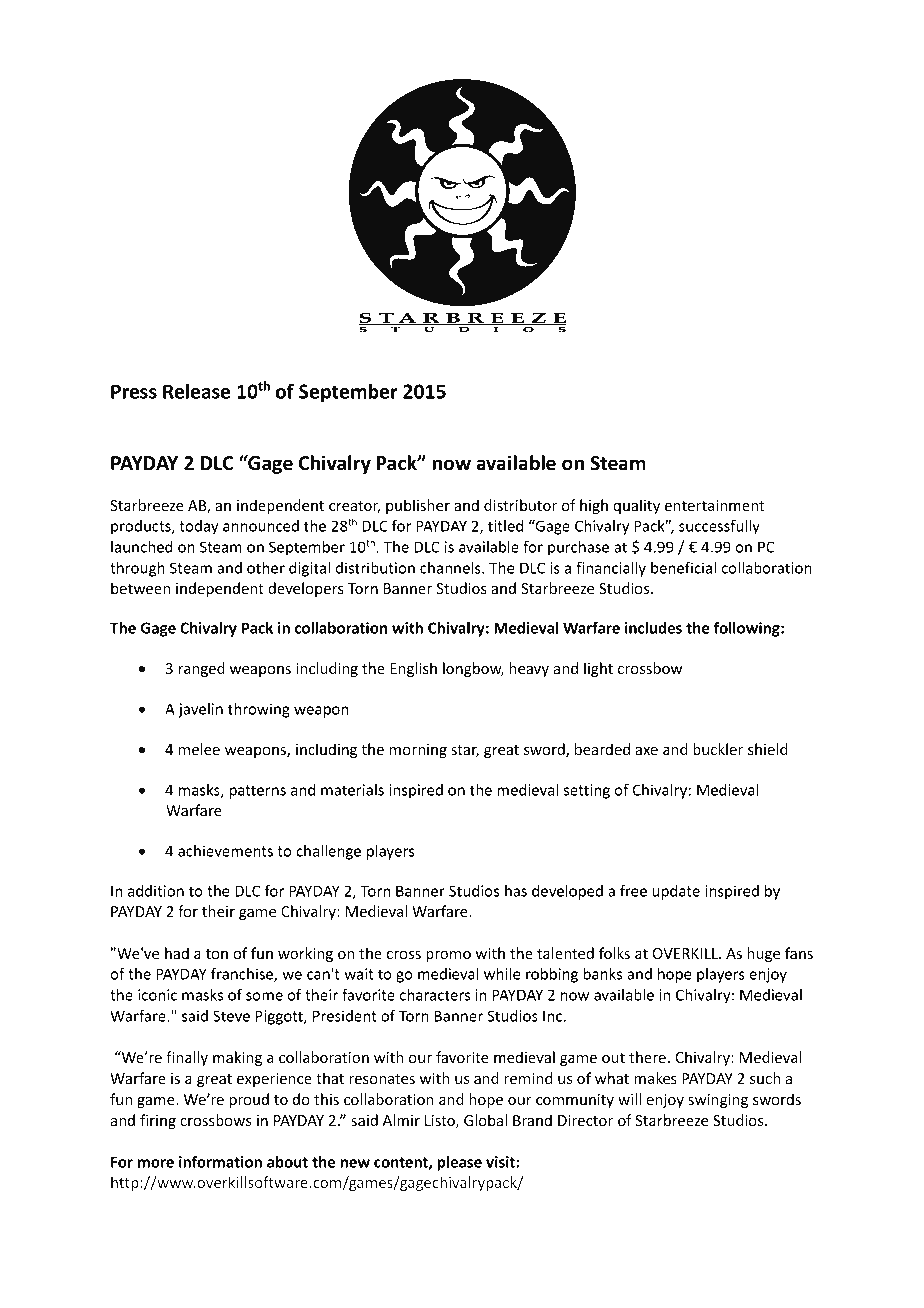  Describe the element at coordinates (520, 505) in the screenshot. I see `distributor` at that location.
